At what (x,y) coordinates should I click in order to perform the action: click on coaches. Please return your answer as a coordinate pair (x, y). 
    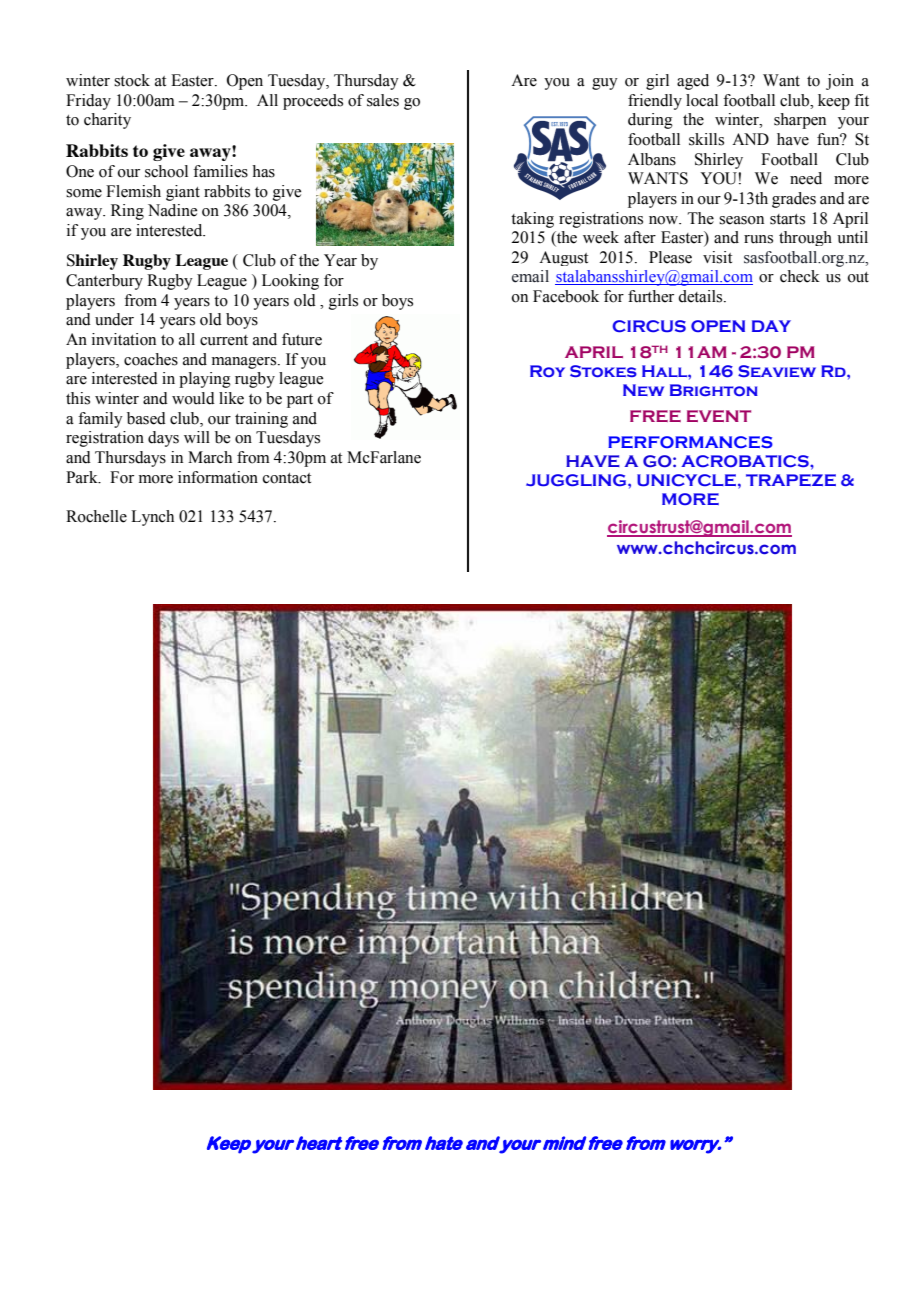
    Looking at the image, I should click on (151, 359).
